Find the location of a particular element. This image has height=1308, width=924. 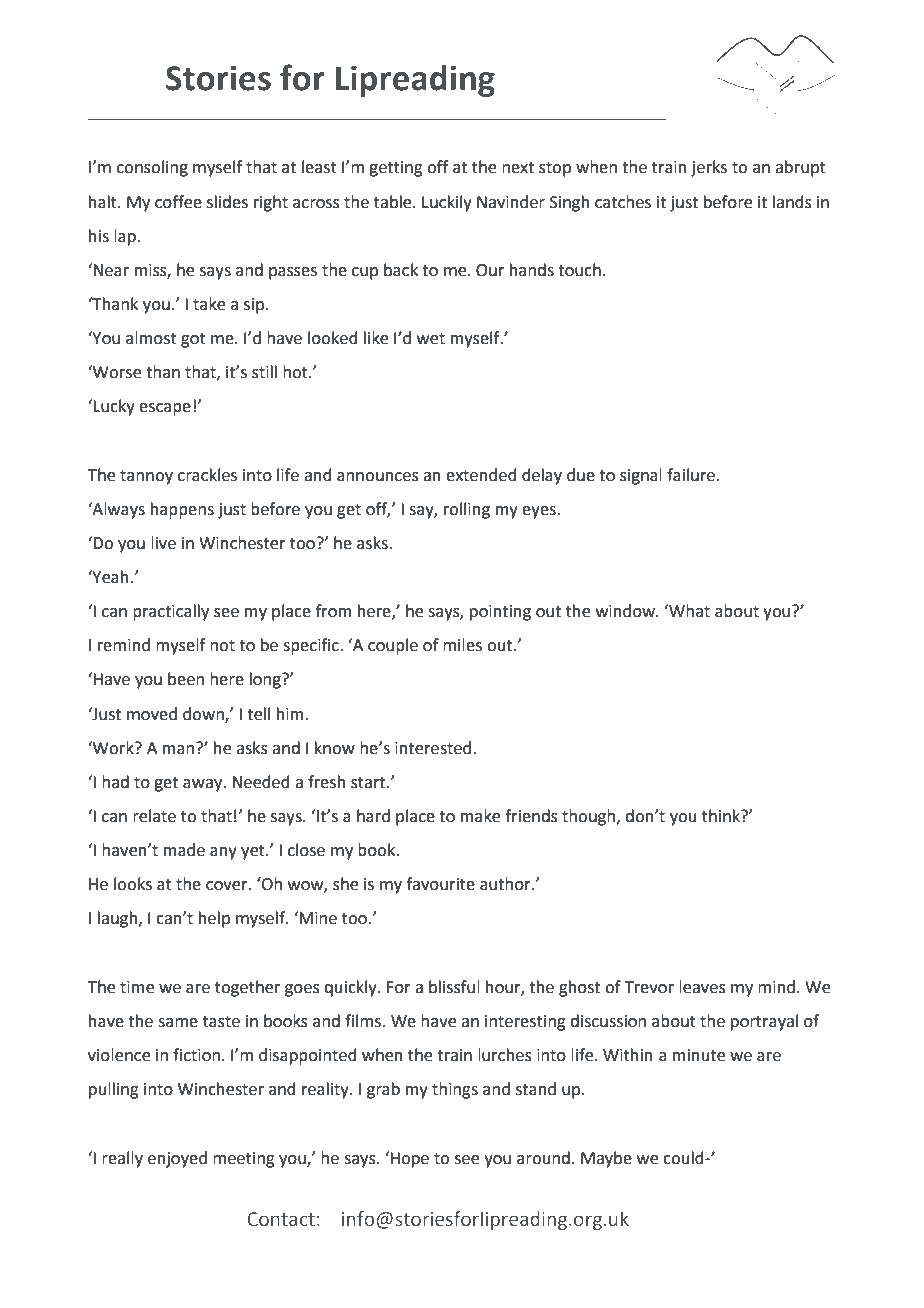

enjoyed is located at coordinates (177, 1159).
